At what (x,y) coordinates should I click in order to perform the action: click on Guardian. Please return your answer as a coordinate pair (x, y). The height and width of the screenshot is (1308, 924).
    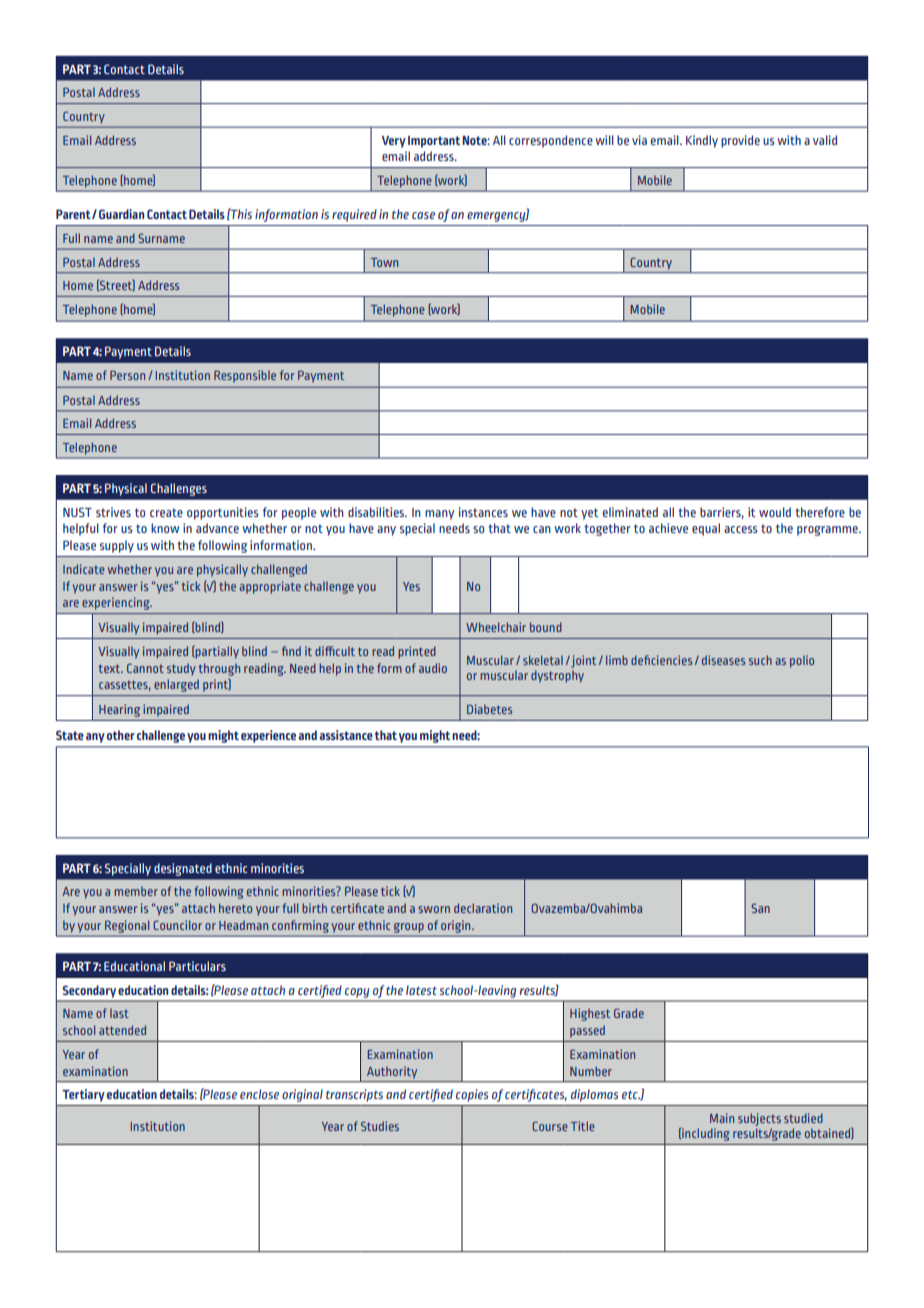
    Looking at the image, I should click on (121, 214).
